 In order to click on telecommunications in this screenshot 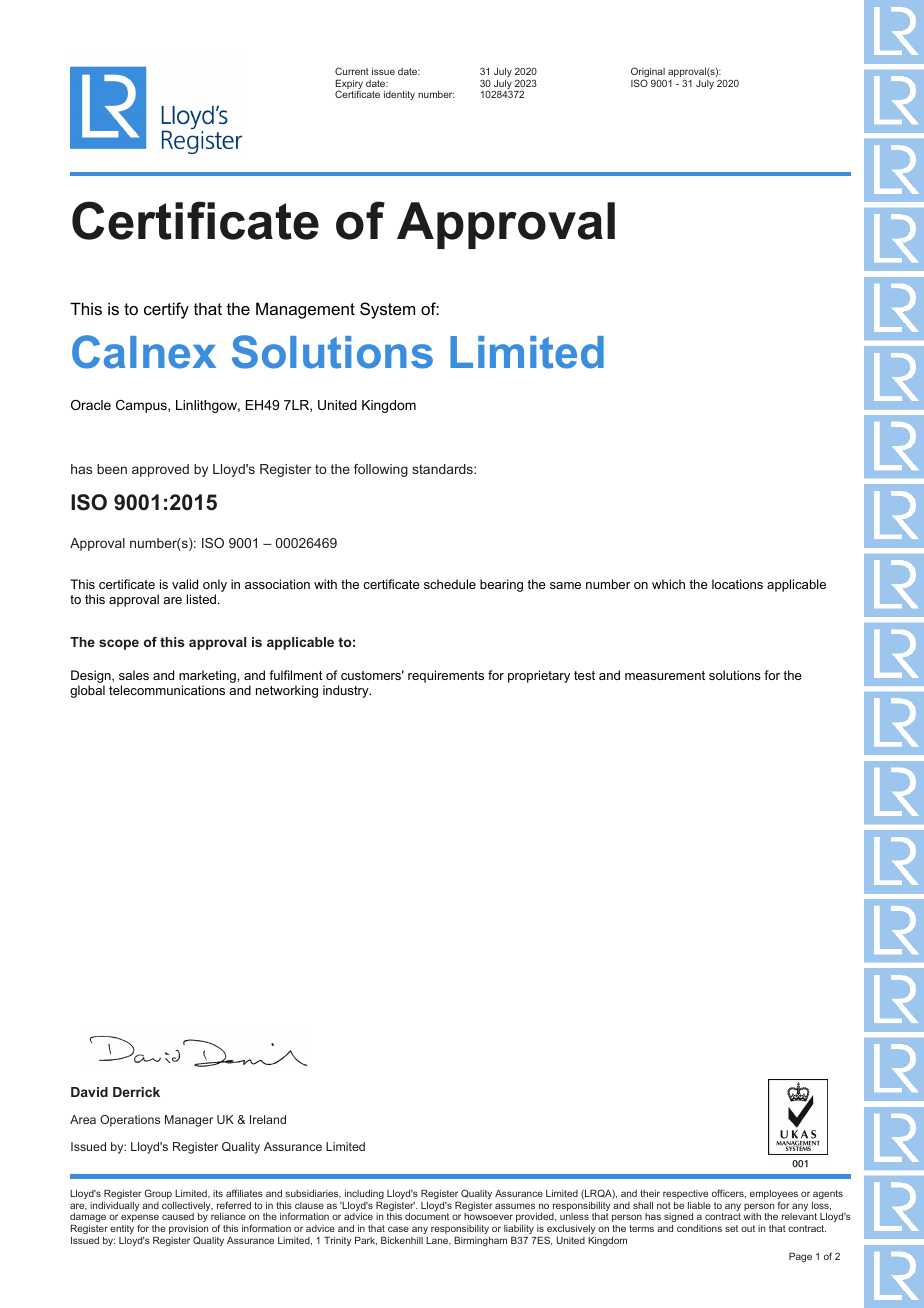, I will do `click(167, 690)`.
